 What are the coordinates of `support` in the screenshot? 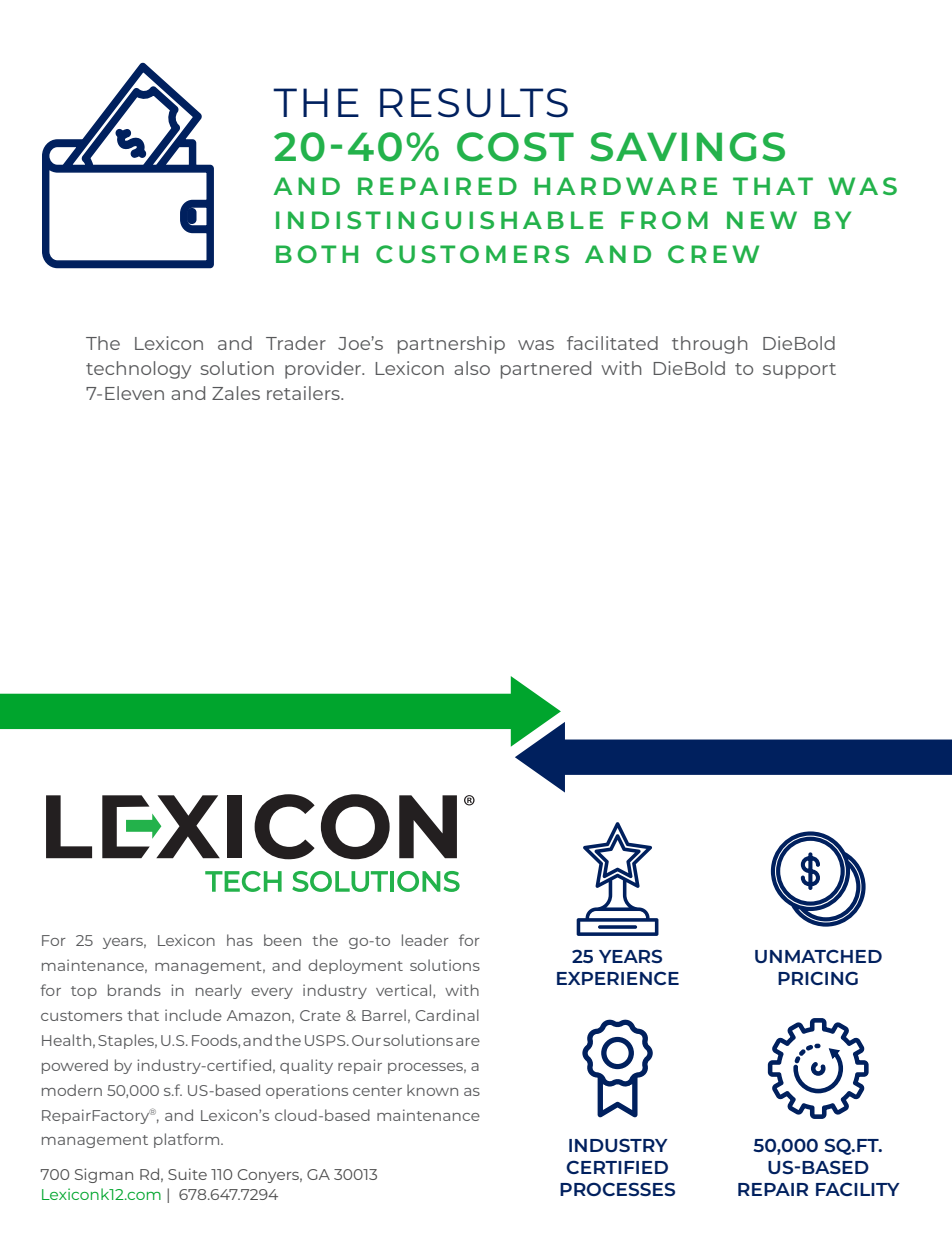 It's located at (799, 371).
